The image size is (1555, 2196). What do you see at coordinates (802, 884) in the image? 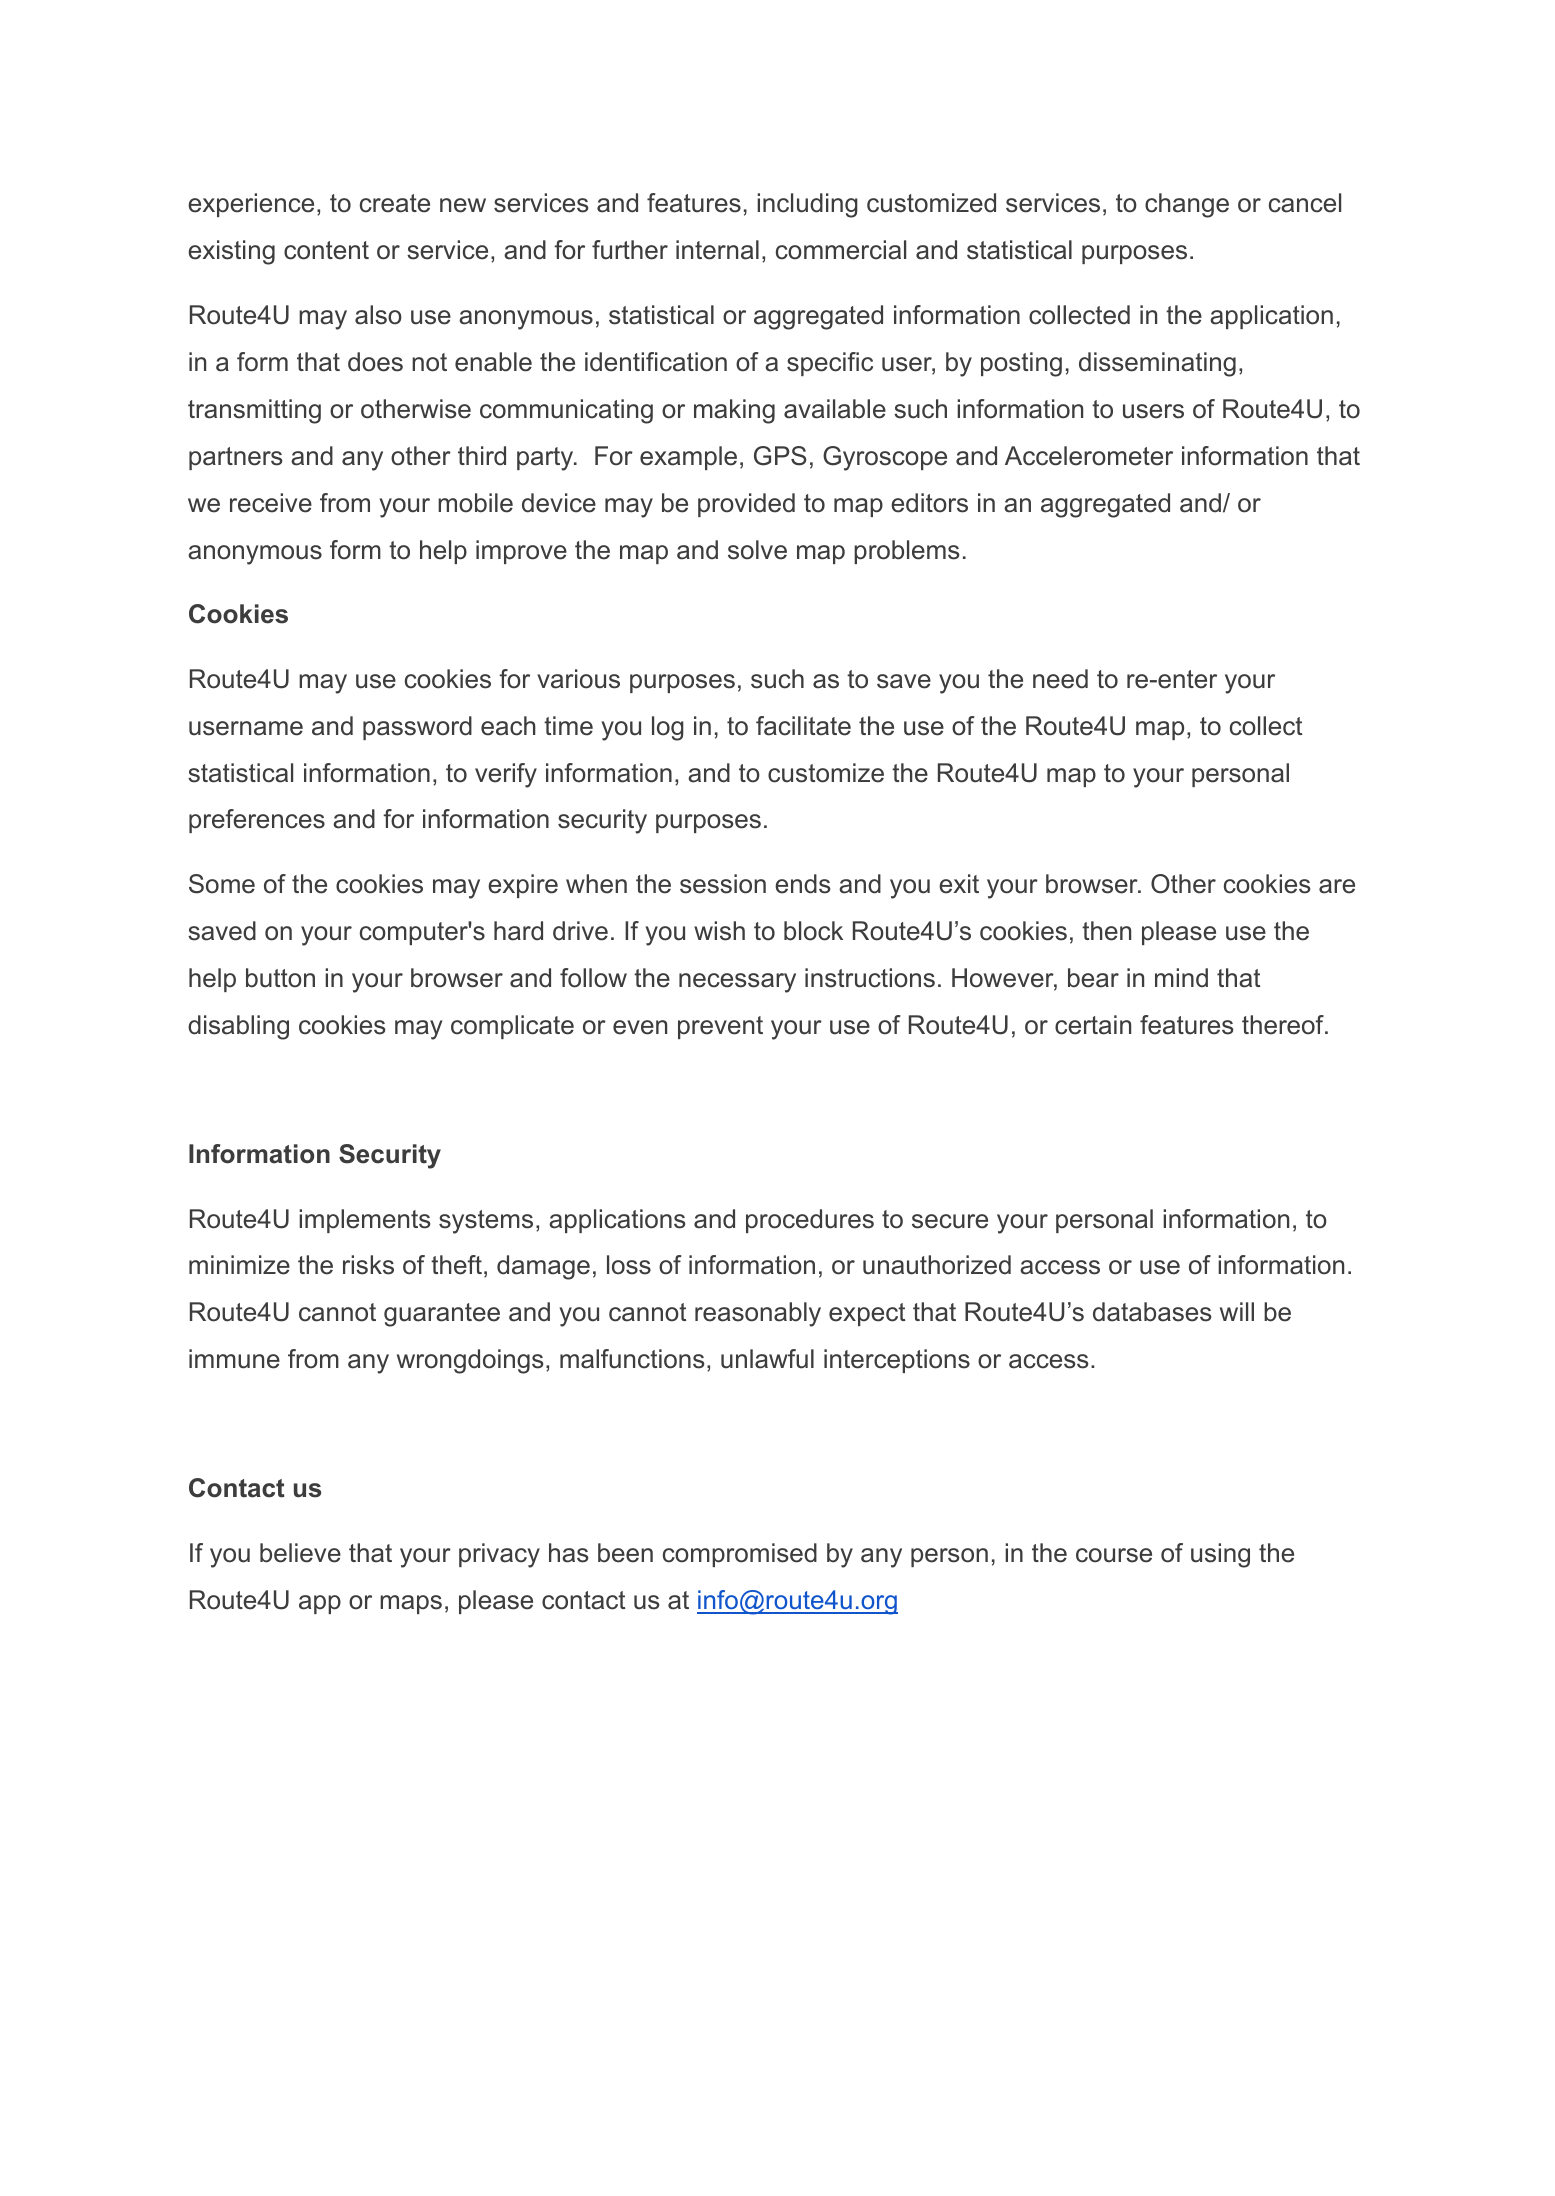
I see `ends` at bounding box center [802, 884].
